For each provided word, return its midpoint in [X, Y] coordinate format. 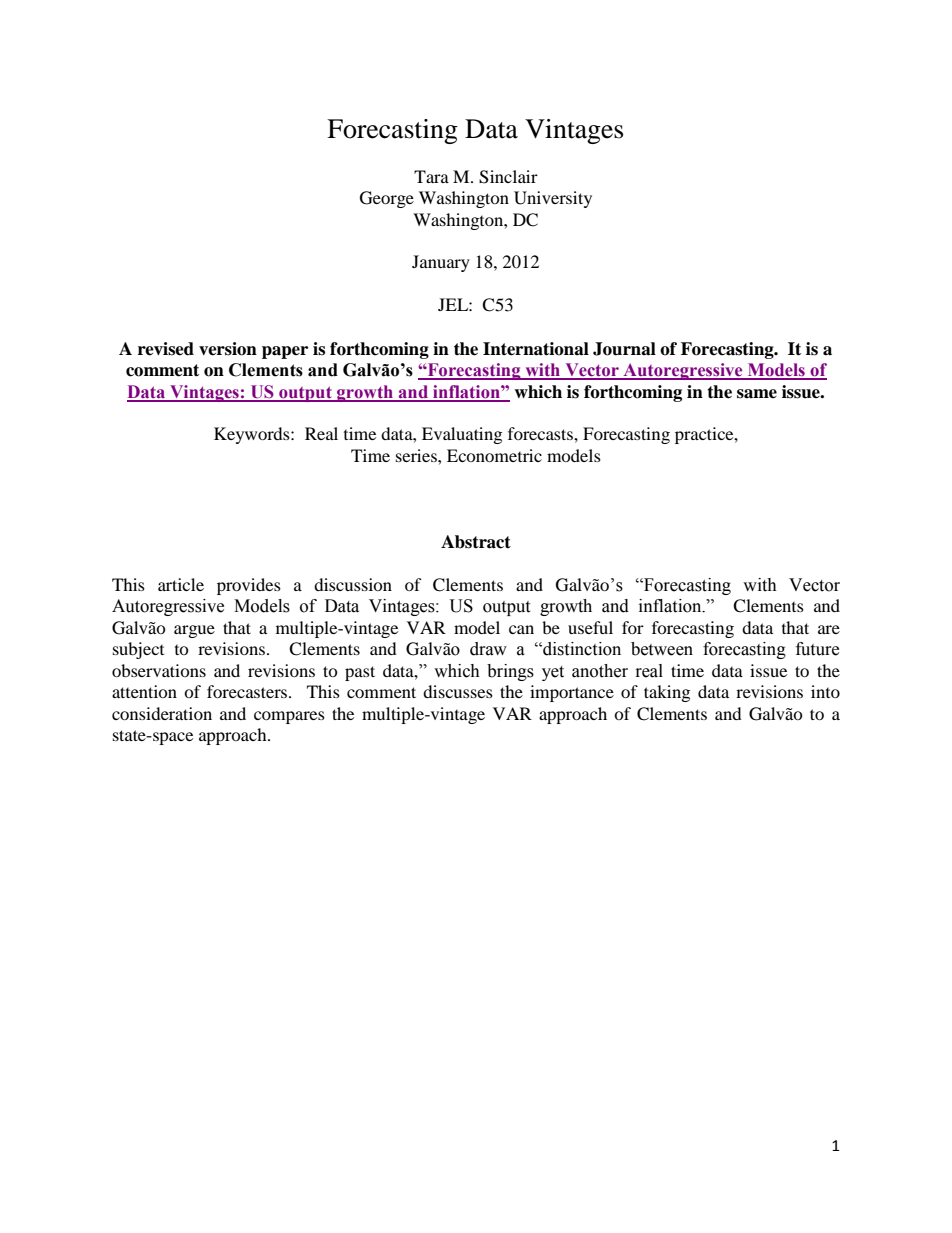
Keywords [253, 435]
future [817, 649]
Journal [624, 349]
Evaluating [462, 435]
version [228, 349]
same [757, 394]
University [553, 199]
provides [249, 586]
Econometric [494, 455]
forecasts [541, 433]
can [521, 629]
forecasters [247, 691]
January [441, 263]
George [387, 199]
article [181, 584]
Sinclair [508, 177]
